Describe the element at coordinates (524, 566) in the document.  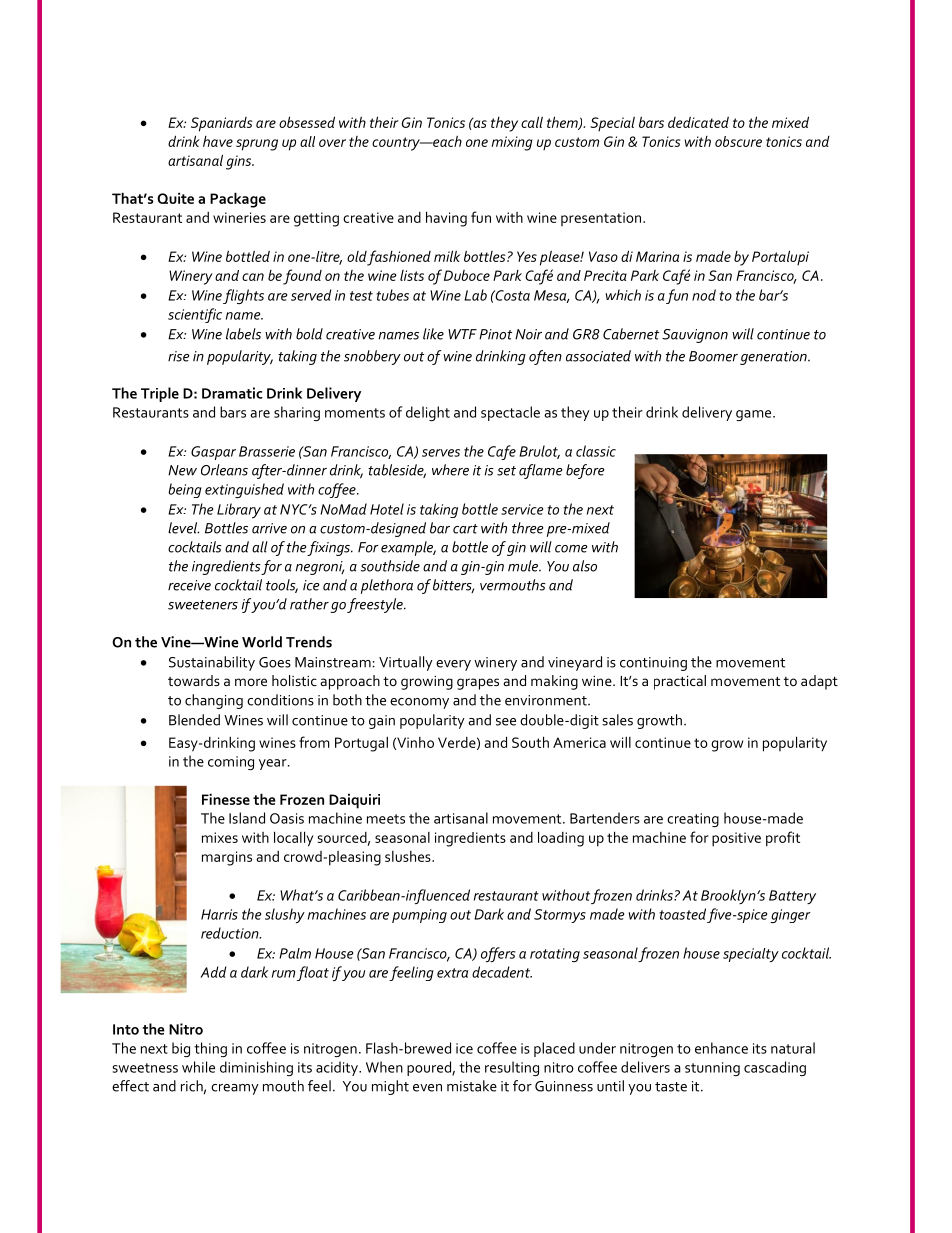
I see `mule` at that location.
